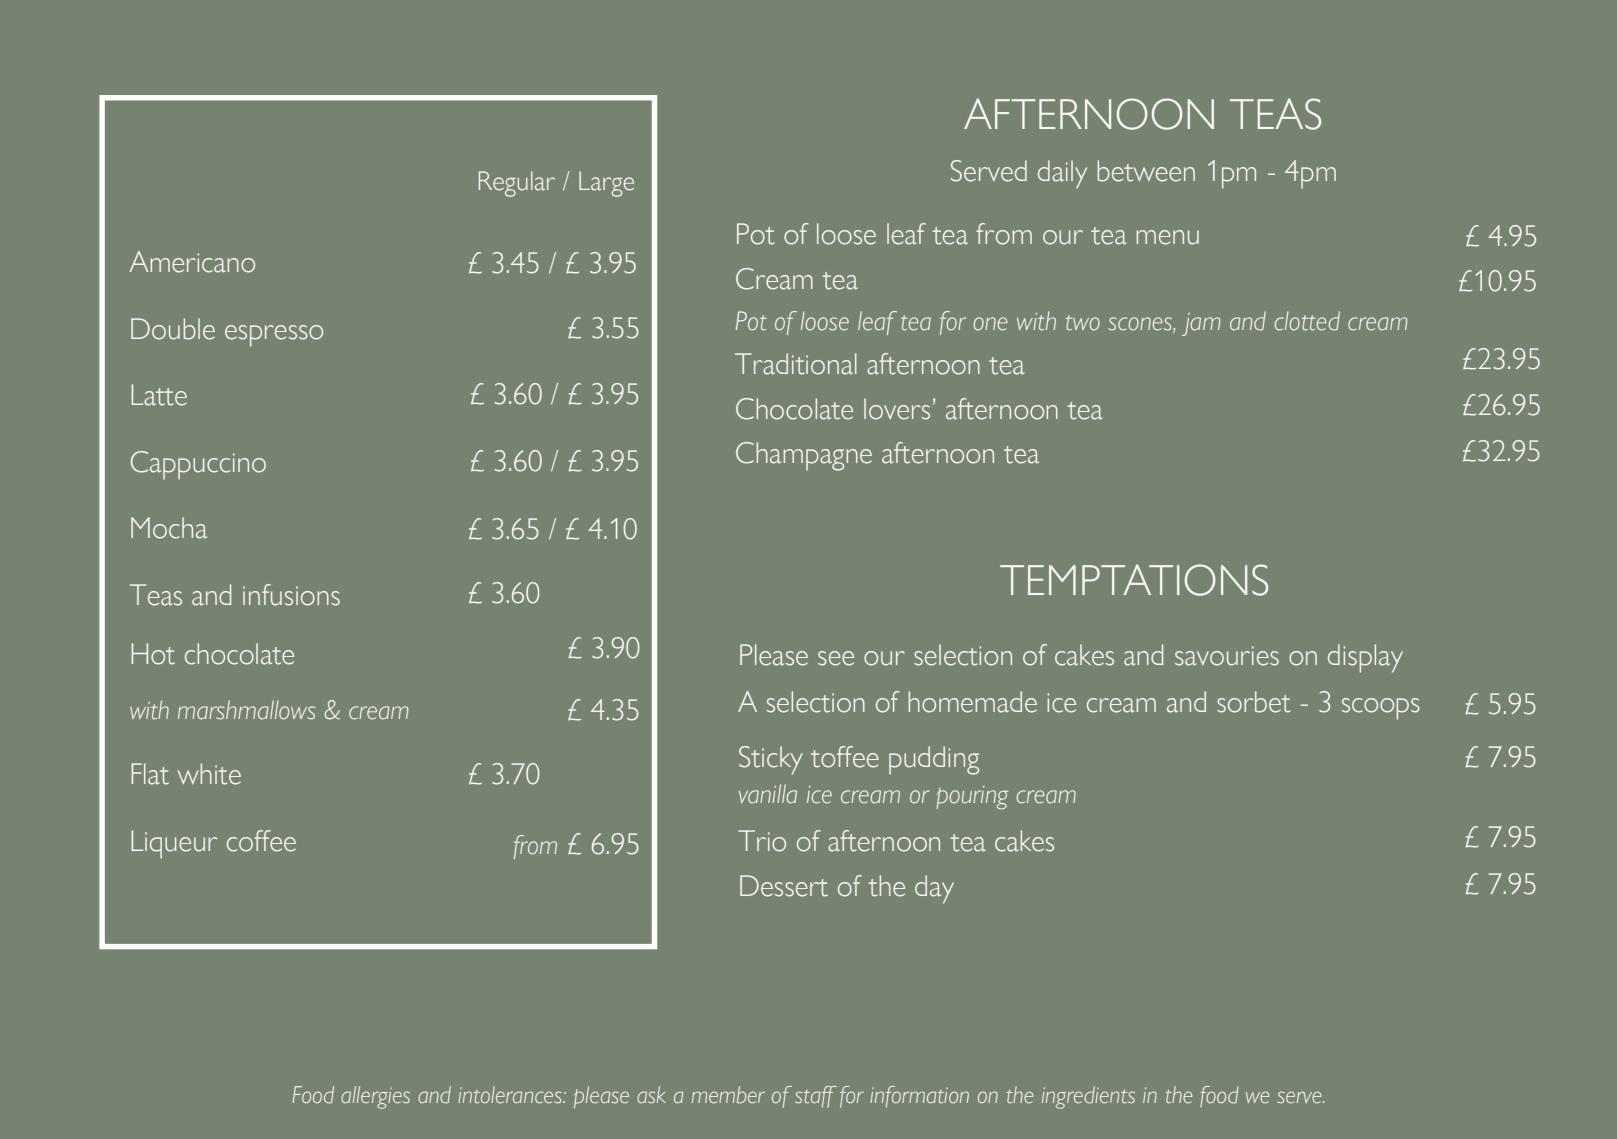 The image size is (1617, 1139). What do you see at coordinates (836, 658) in the screenshot?
I see `see` at bounding box center [836, 658].
